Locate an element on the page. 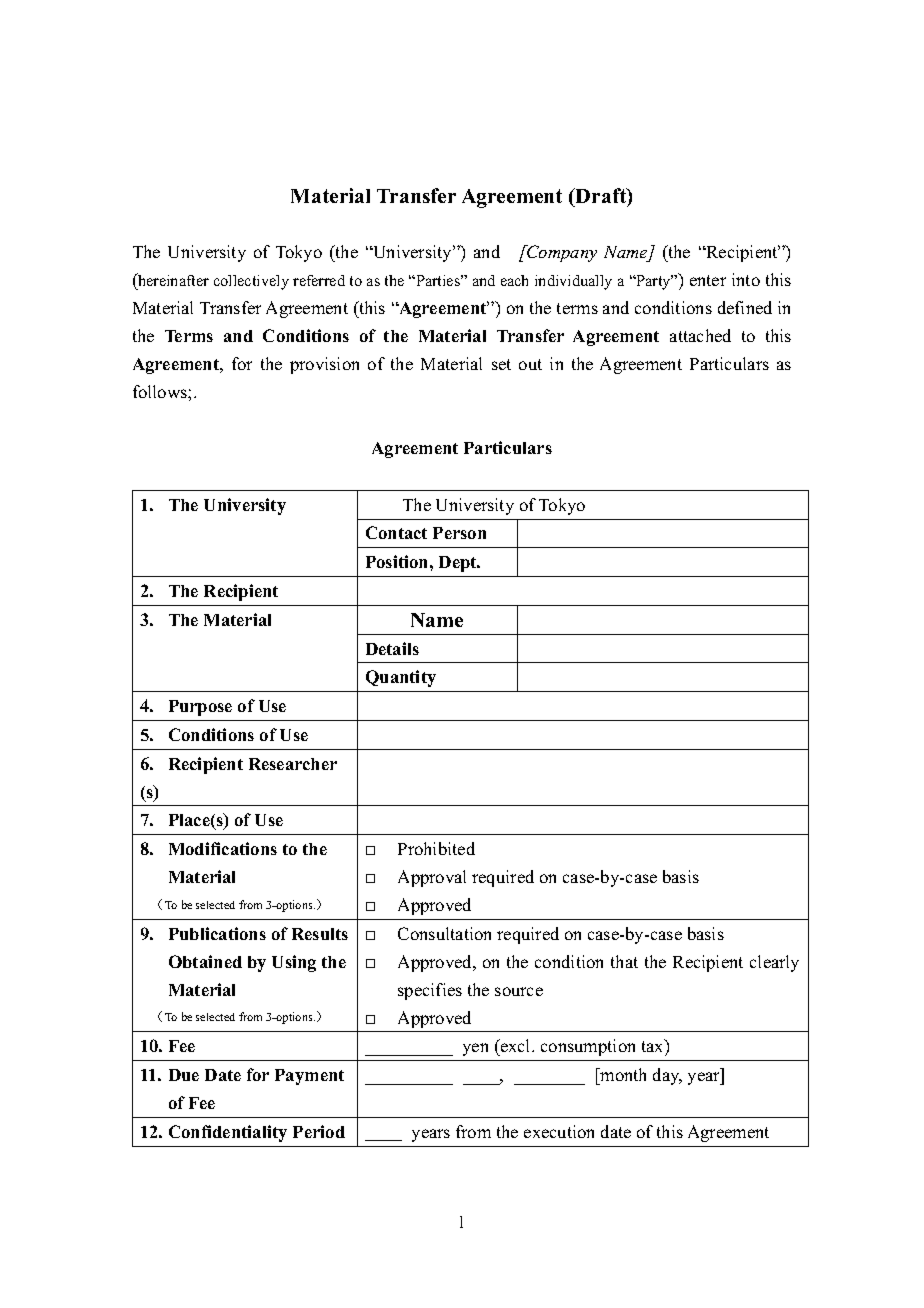 Image resolution: width=924 pixels, height=1308 pixels. Dept is located at coordinates (459, 564).
